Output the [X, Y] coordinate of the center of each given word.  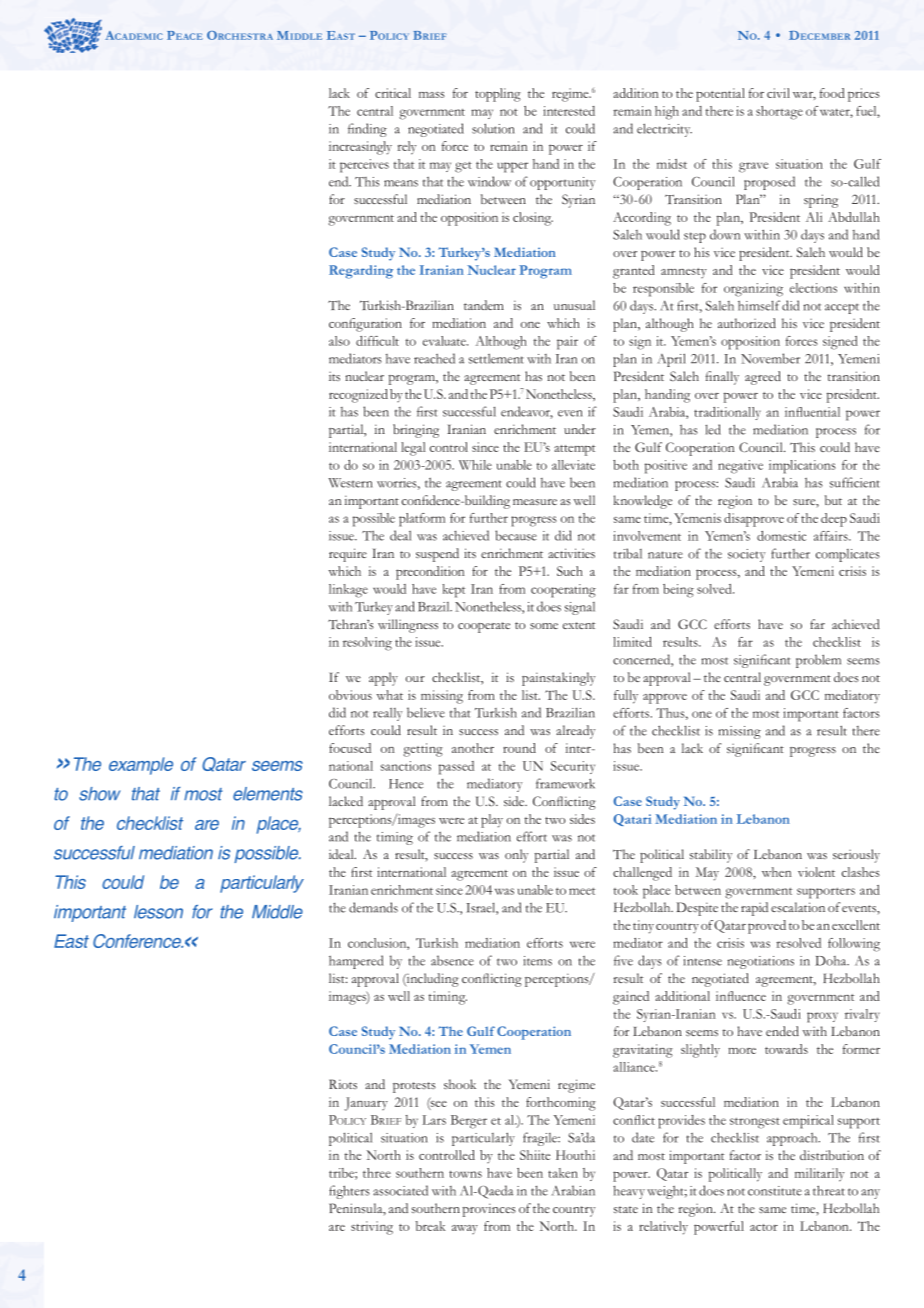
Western [351, 483]
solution [493, 128]
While [475, 465]
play [492, 821]
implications [802, 467]
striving [372, 1228]
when [777, 872]
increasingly [360, 148]
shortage [779, 113]
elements [268, 794]
